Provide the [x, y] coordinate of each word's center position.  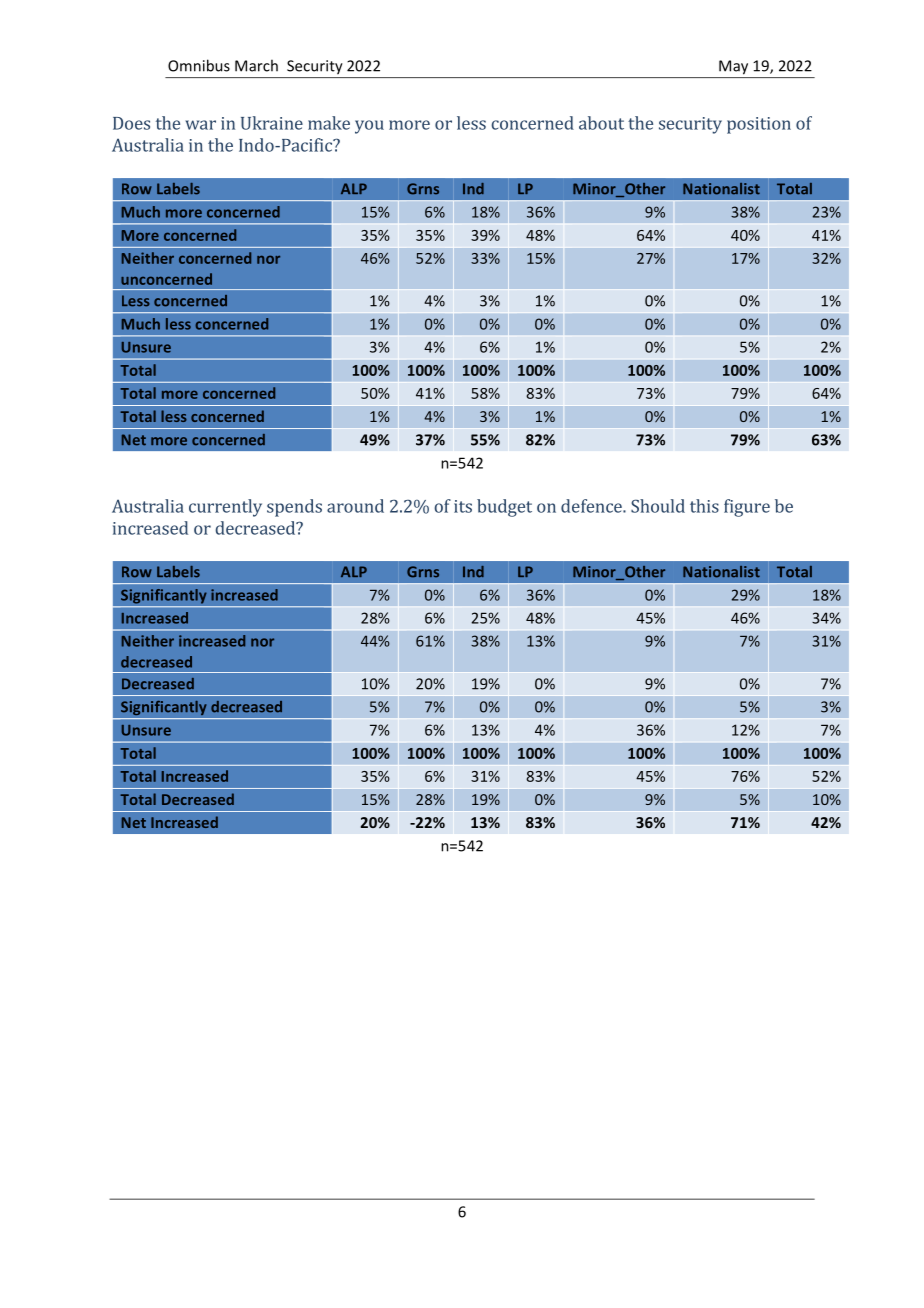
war [200, 125]
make [329, 123]
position [759, 125]
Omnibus [199, 65]
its [463, 506]
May [733, 67]
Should [658, 506]
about [601, 123]
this [704, 506]
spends [294, 508]
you [369, 127]
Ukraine [272, 123]
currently [225, 508]
